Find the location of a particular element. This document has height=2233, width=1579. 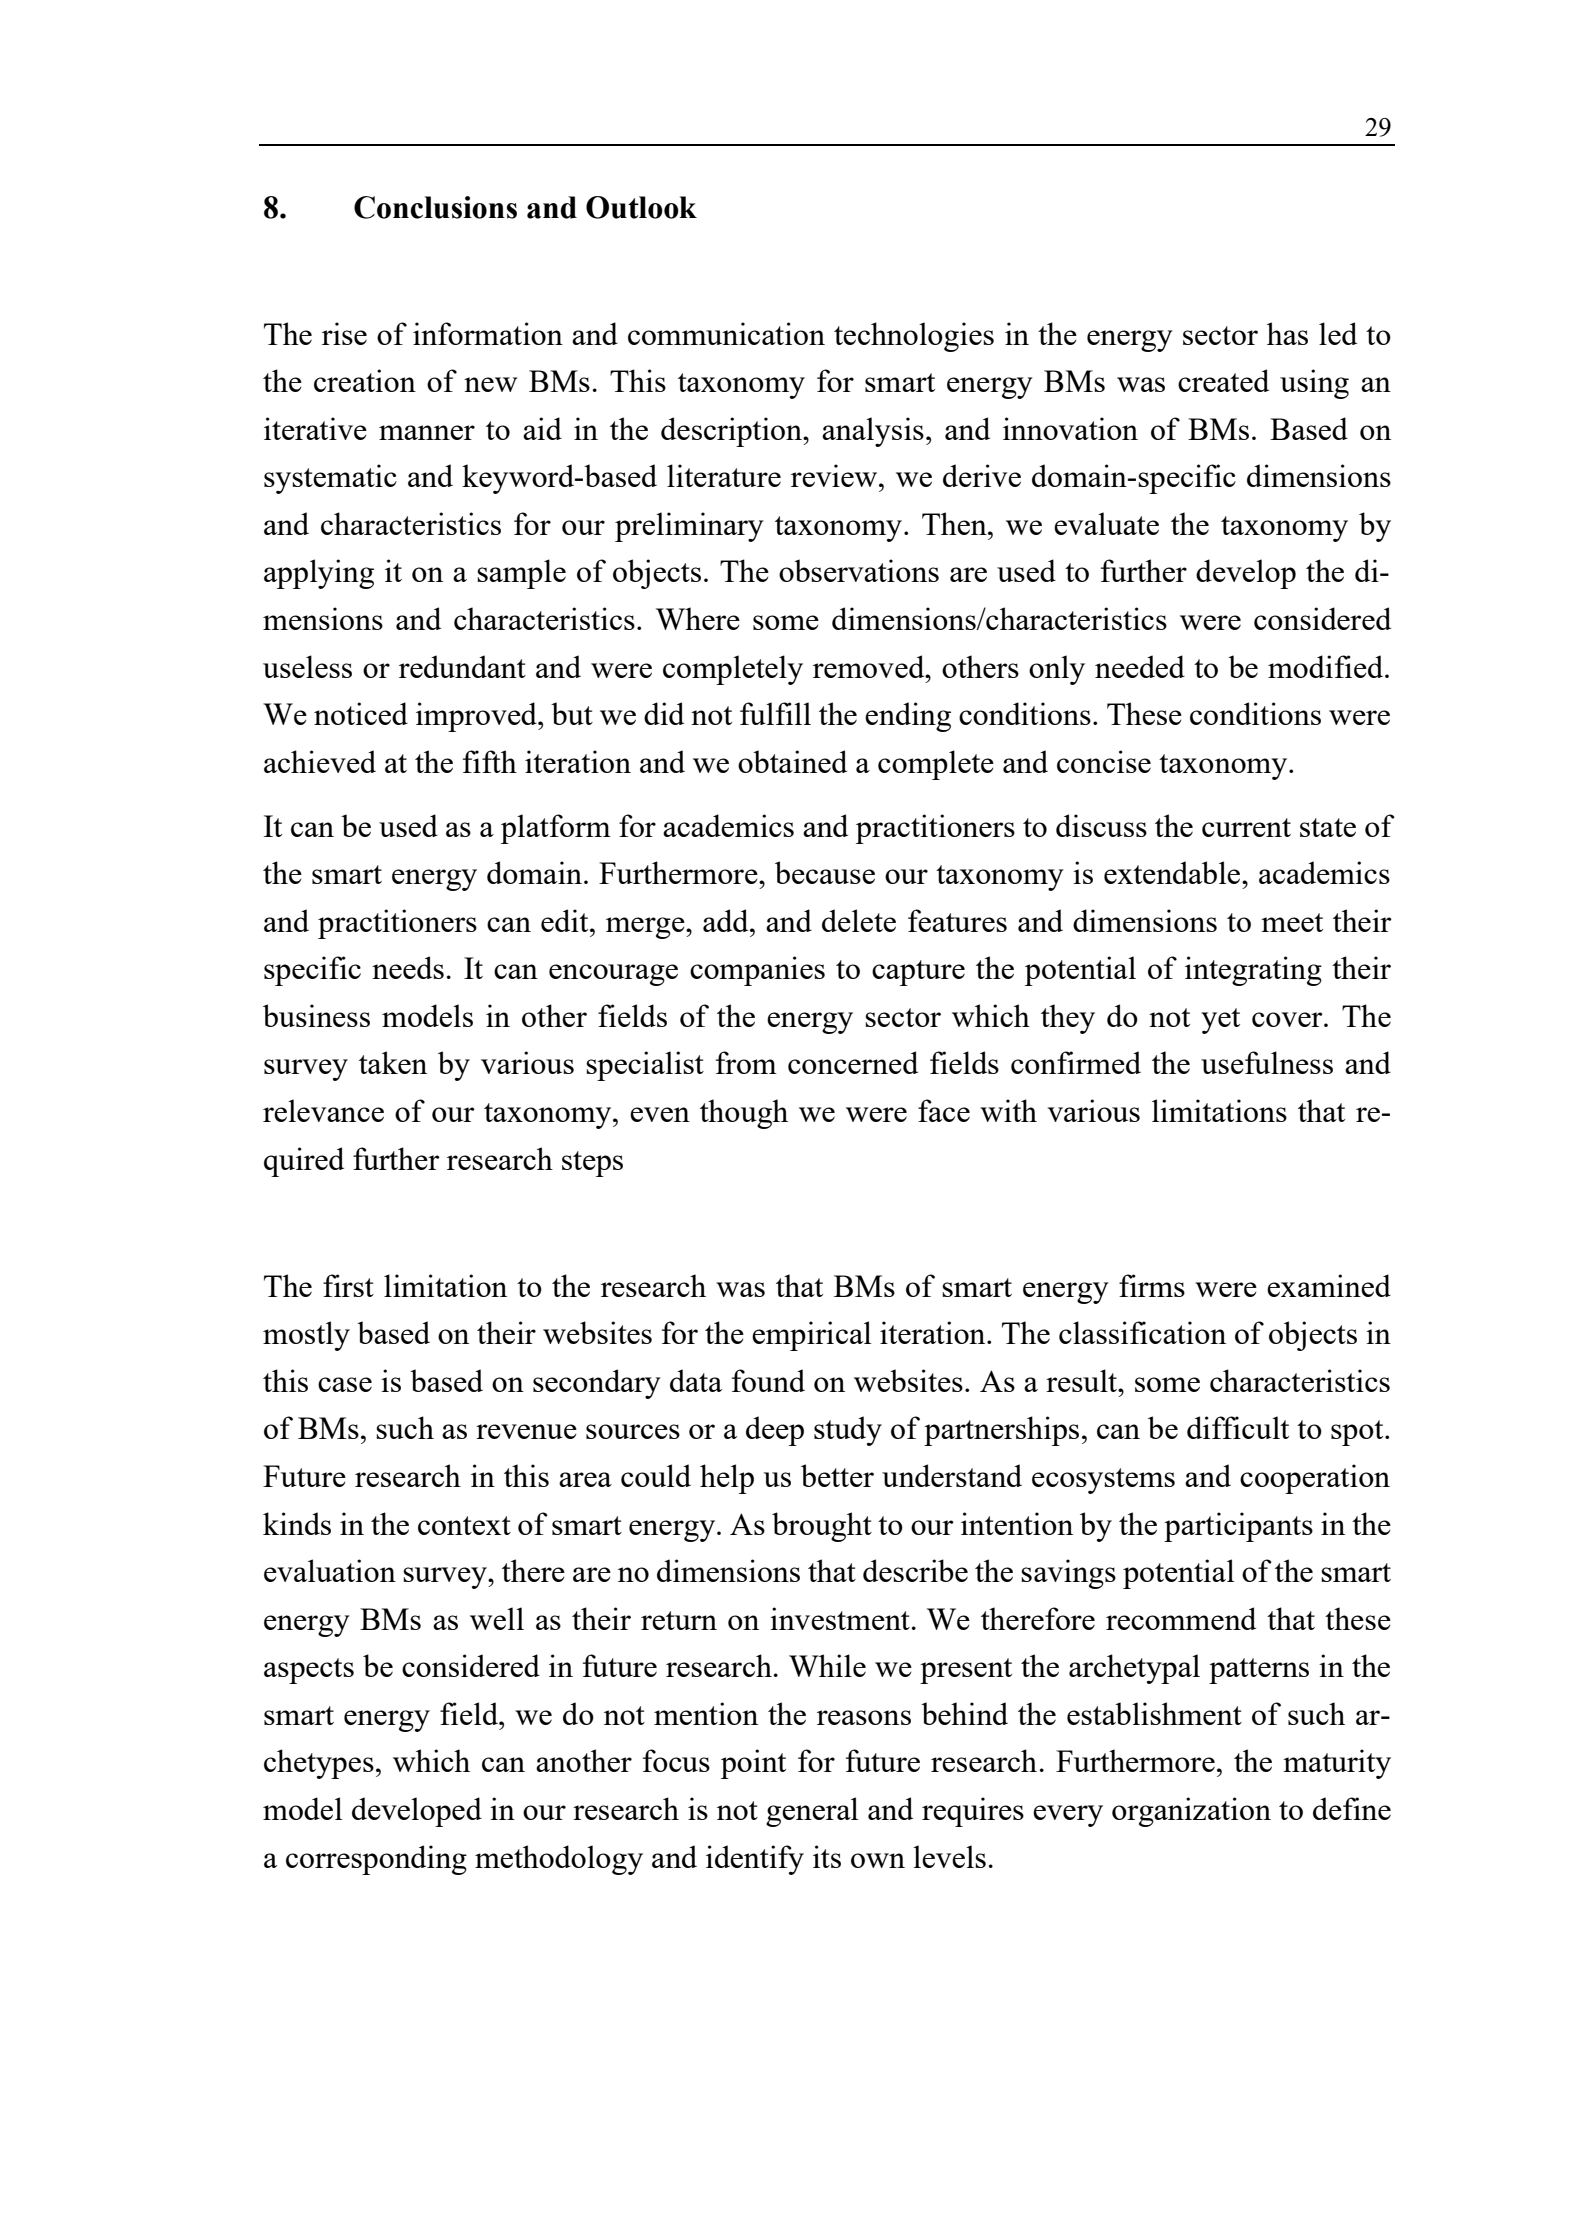

Conclusions is located at coordinates (435, 207).
